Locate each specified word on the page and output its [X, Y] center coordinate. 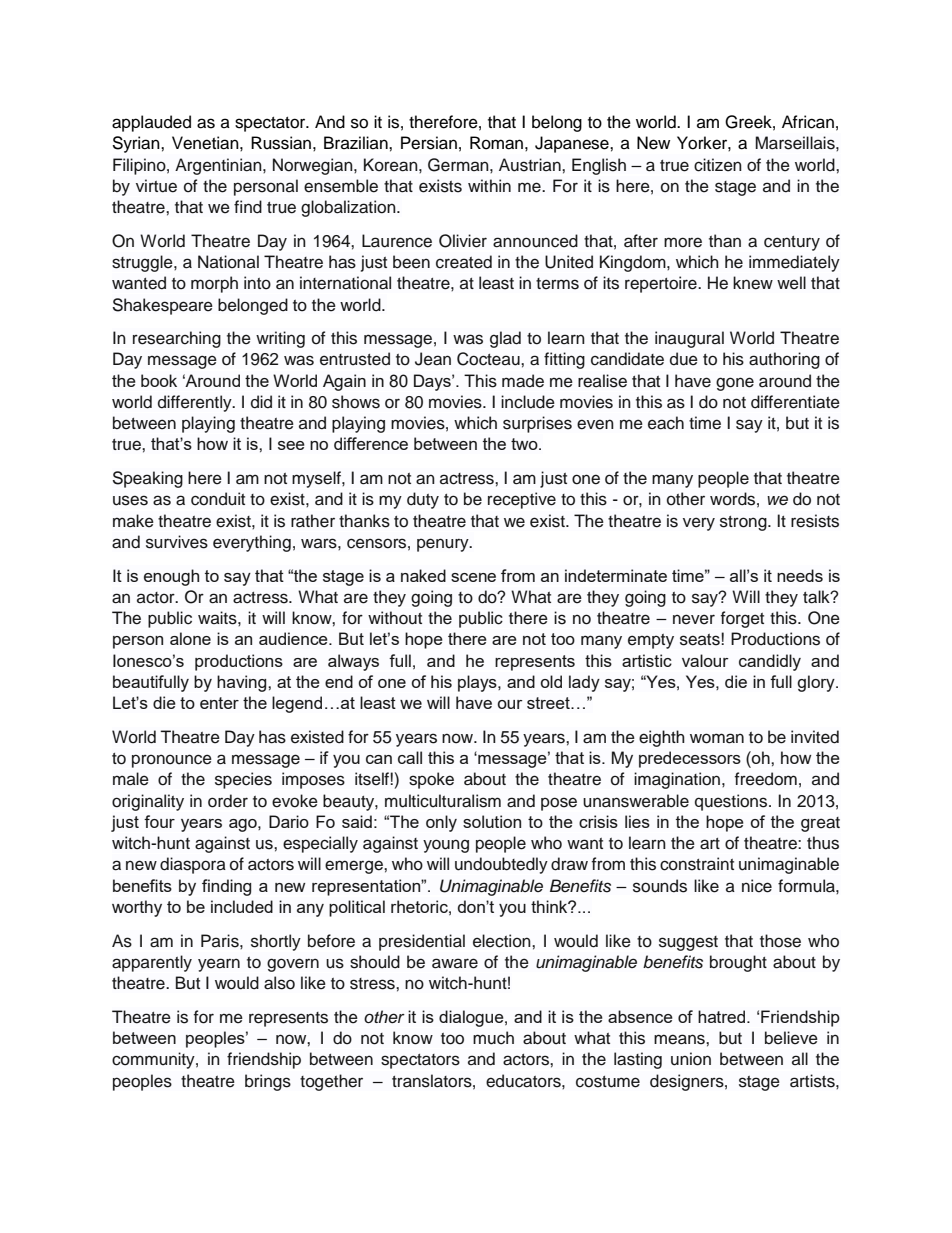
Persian [429, 143]
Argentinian [219, 166]
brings [268, 1082]
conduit [218, 499]
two [525, 444]
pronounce [172, 761]
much [493, 1038]
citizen [718, 165]
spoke [431, 780]
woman [717, 738]
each [666, 423]
